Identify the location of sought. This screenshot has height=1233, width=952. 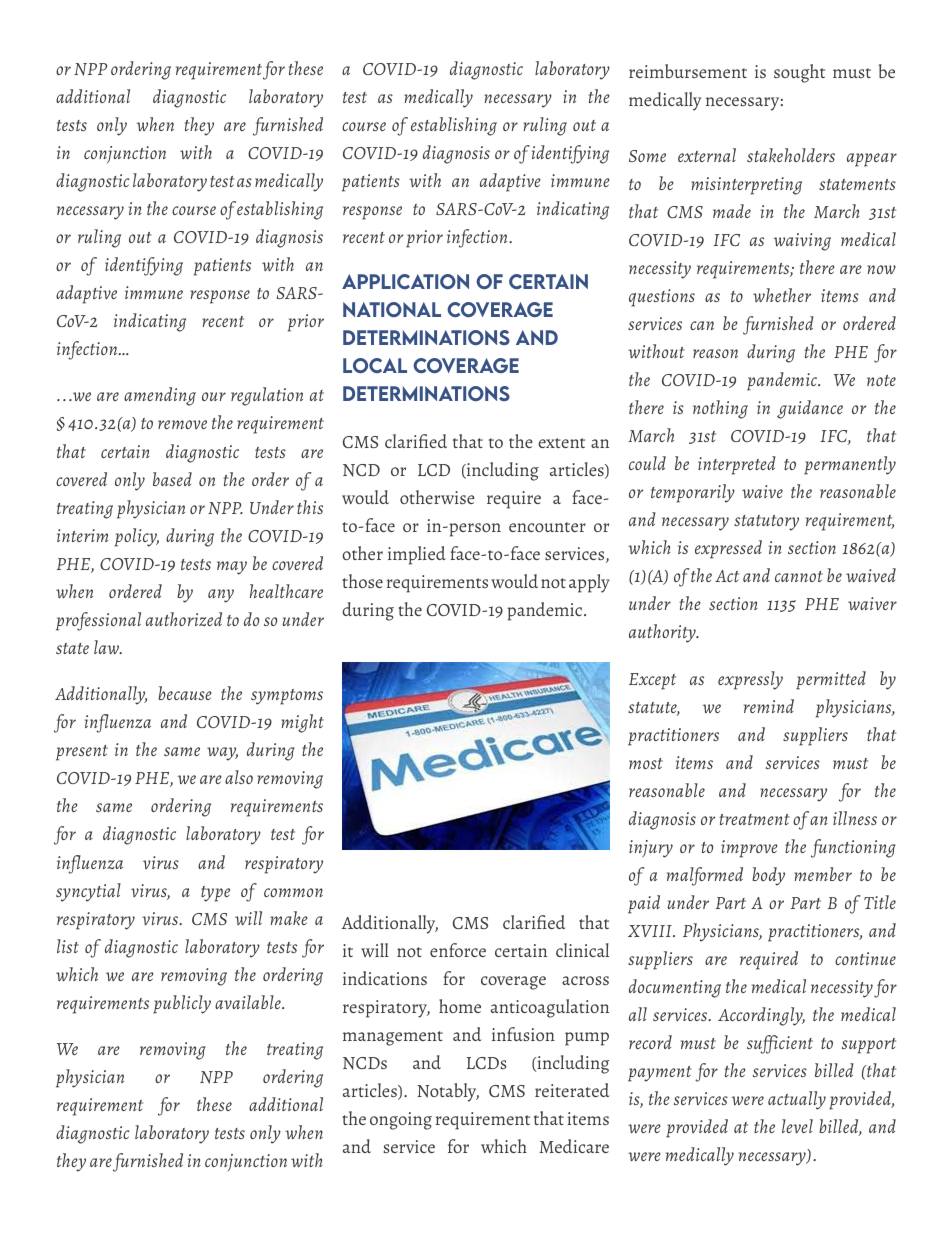
(799, 73).
